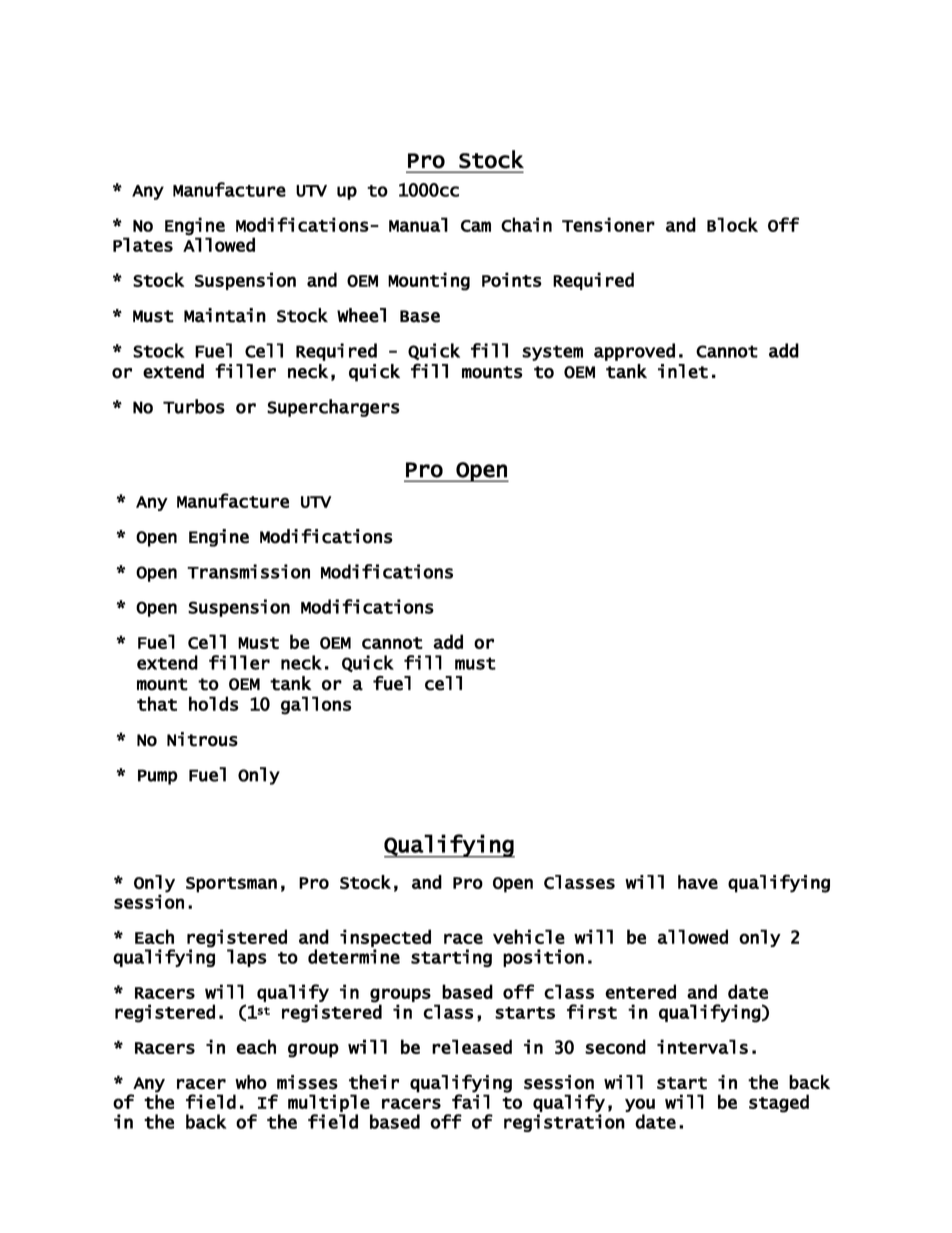 The width and height of the document is (952, 1233). Describe the element at coordinates (634, 352) in the document. I see `approved` at that location.
